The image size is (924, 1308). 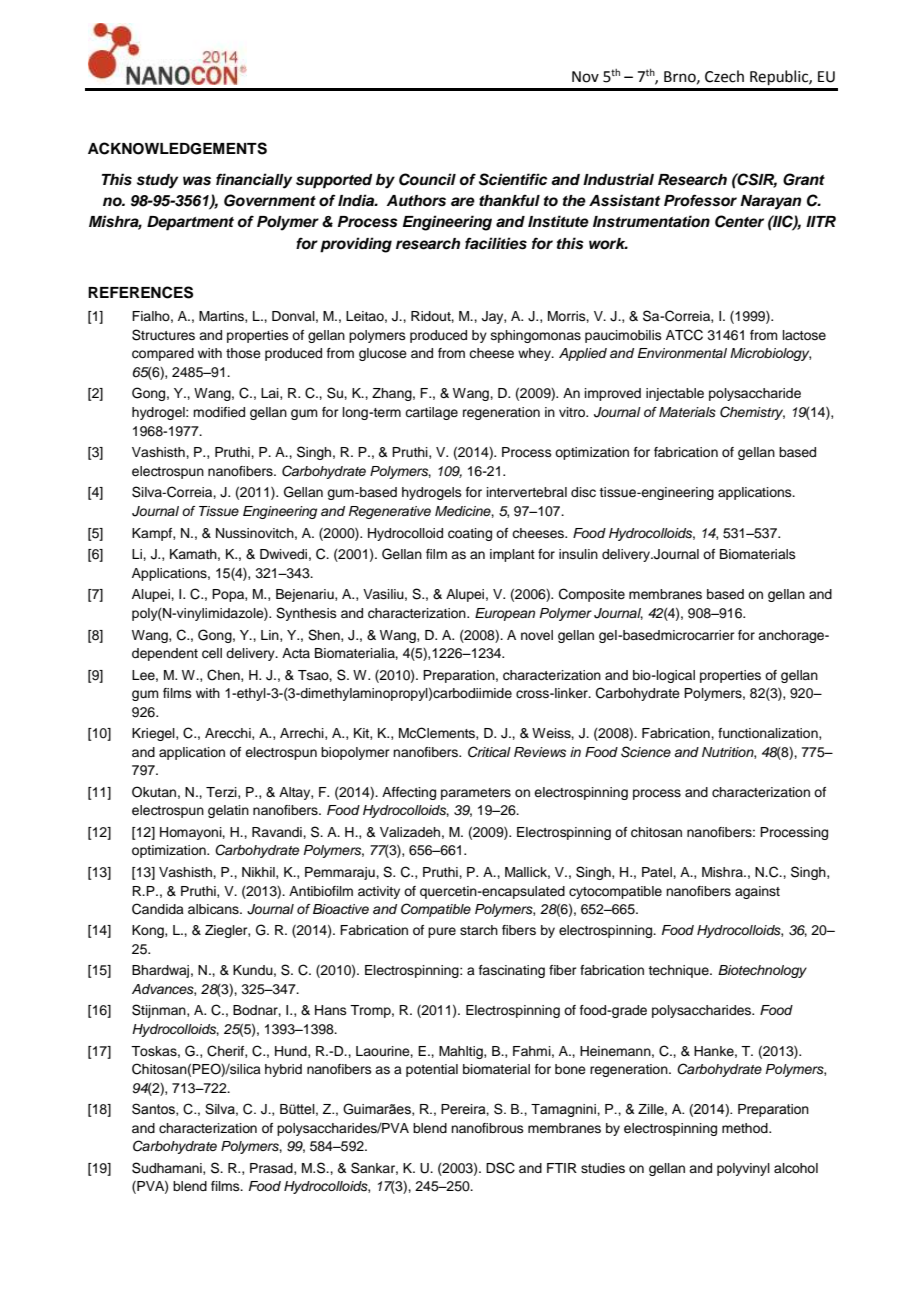 What do you see at coordinates (219, 412) in the screenshot?
I see `modified` at bounding box center [219, 412].
